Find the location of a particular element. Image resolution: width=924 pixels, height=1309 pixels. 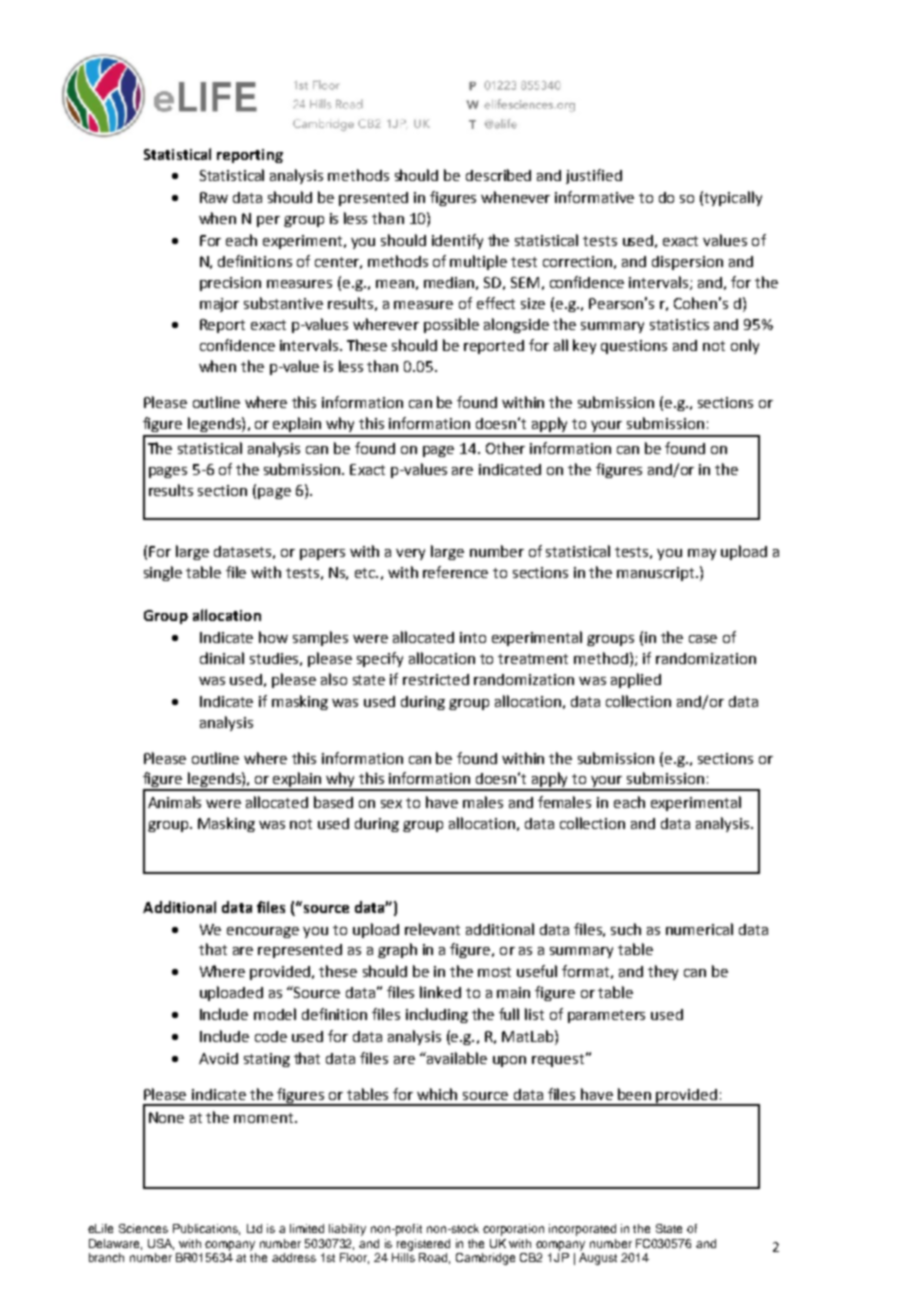

they is located at coordinates (663, 972).
